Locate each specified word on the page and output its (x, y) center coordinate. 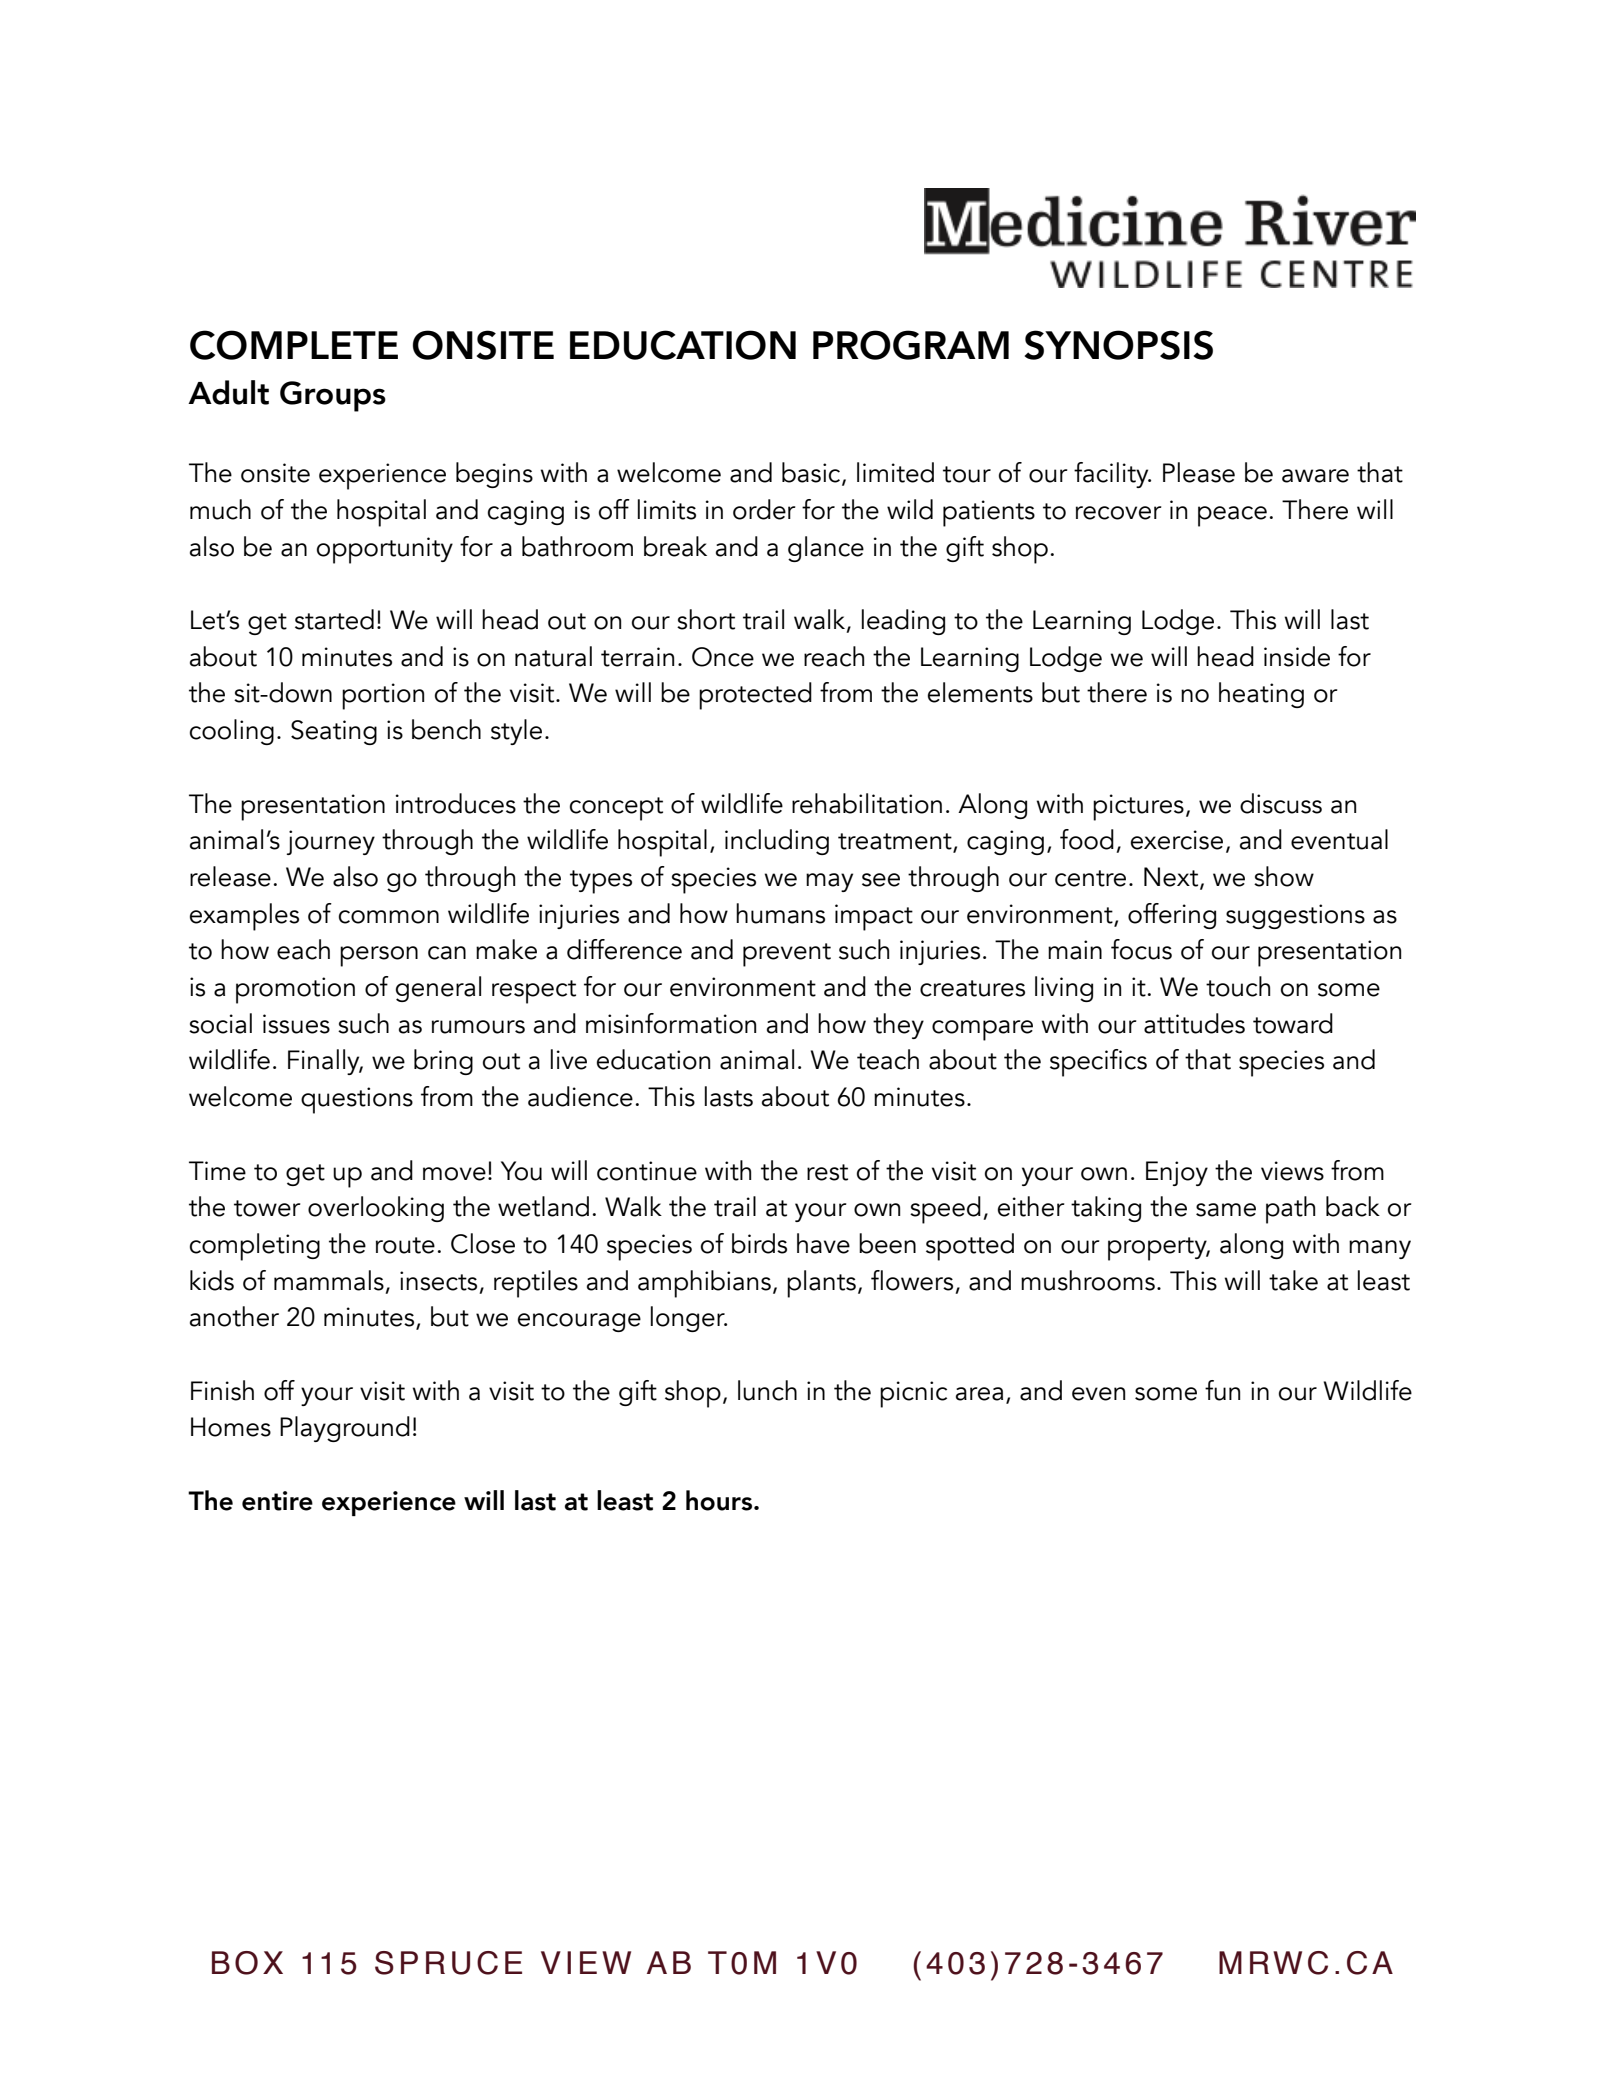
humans (780, 913)
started (334, 619)
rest (827, 1172)
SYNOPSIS (1119, 345)
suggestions (1295, 916)
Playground (345, 1429)
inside (1297, 656)
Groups (333, 396)
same (1226, 1210)
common (389, 917)
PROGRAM (911, 345)
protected (755, 696)
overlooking (376, 1209)
